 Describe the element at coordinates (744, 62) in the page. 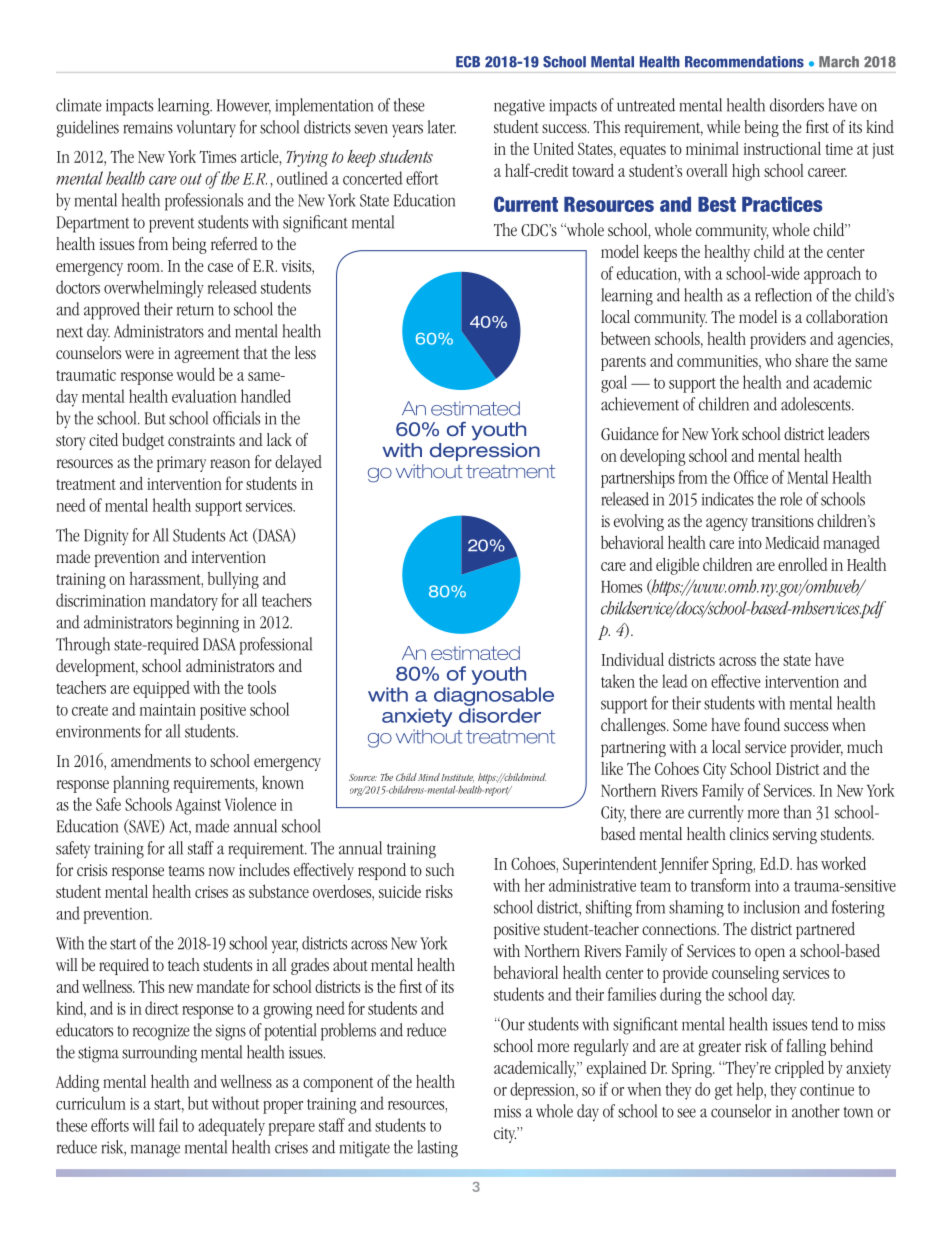

I see `Recommendations` at that location.
